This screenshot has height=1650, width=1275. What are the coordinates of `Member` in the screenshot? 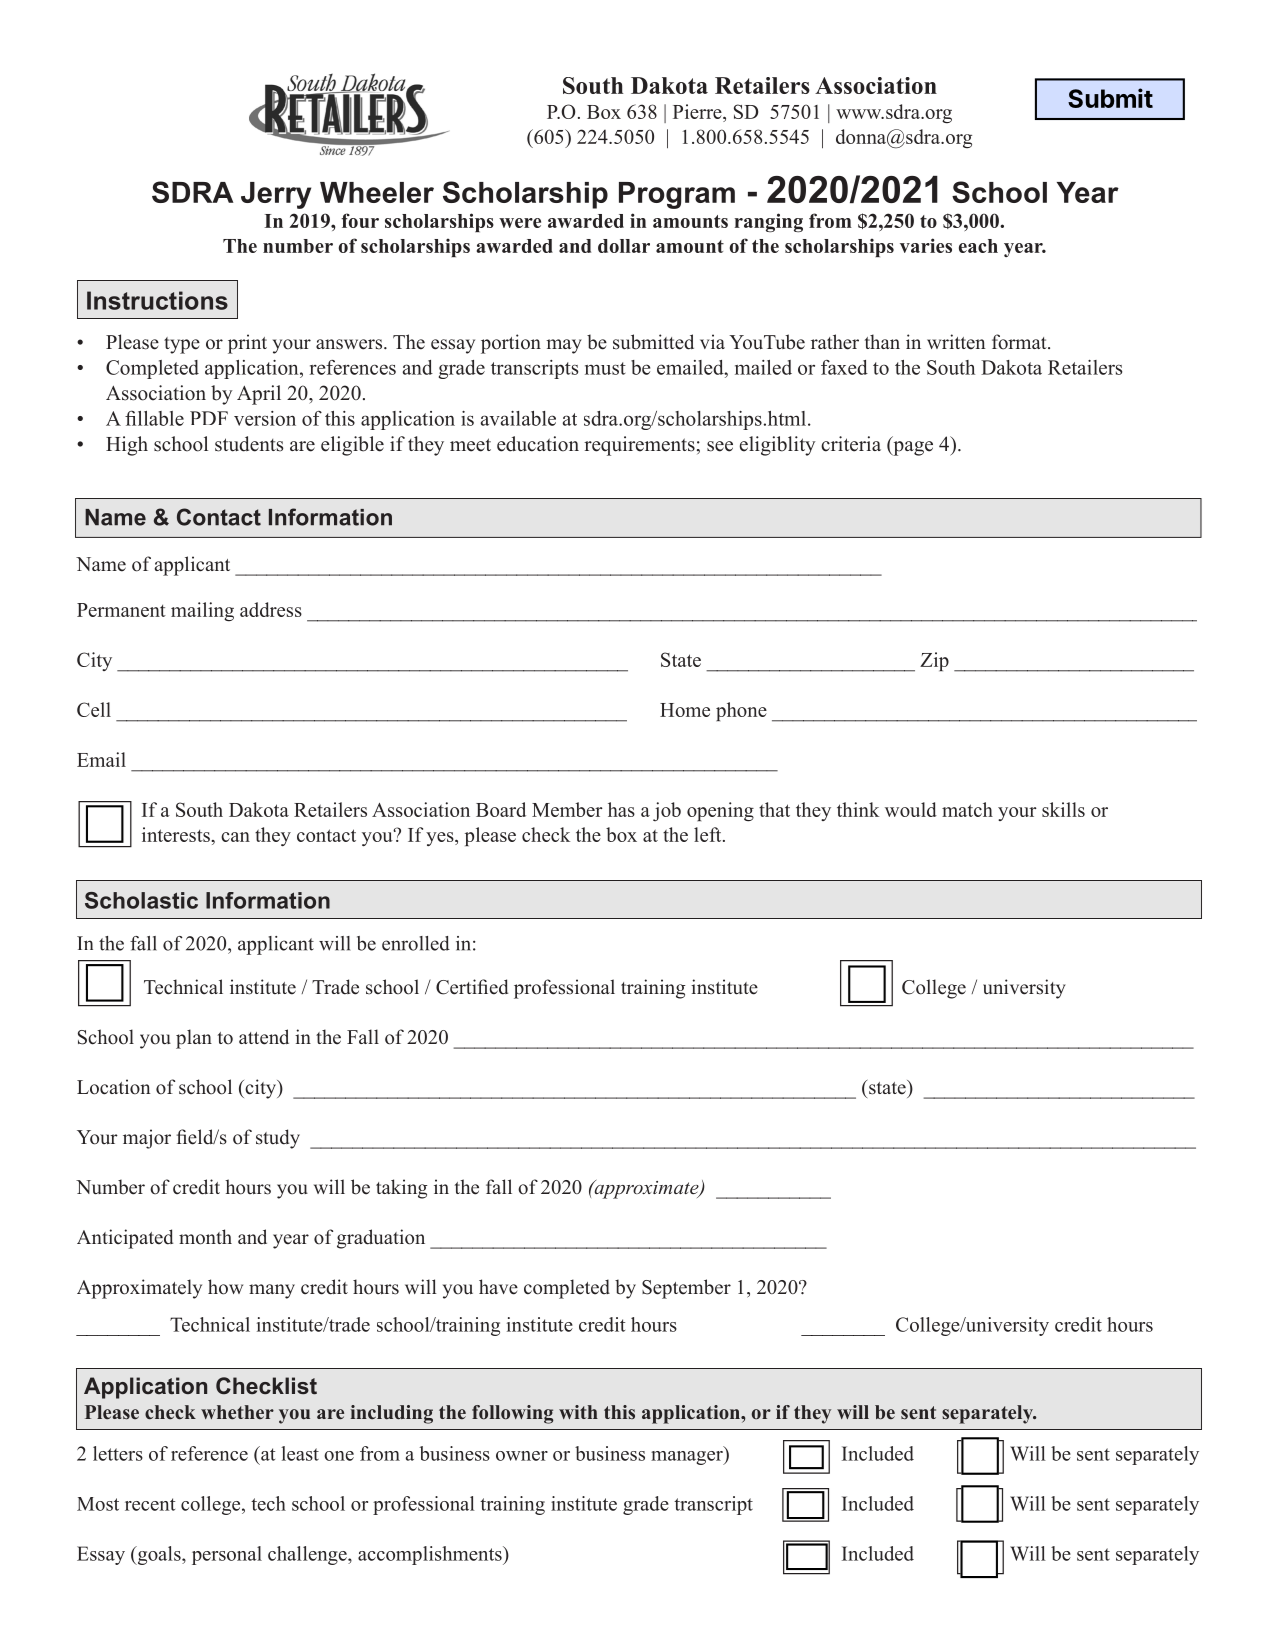 It's located at (567, 809).
